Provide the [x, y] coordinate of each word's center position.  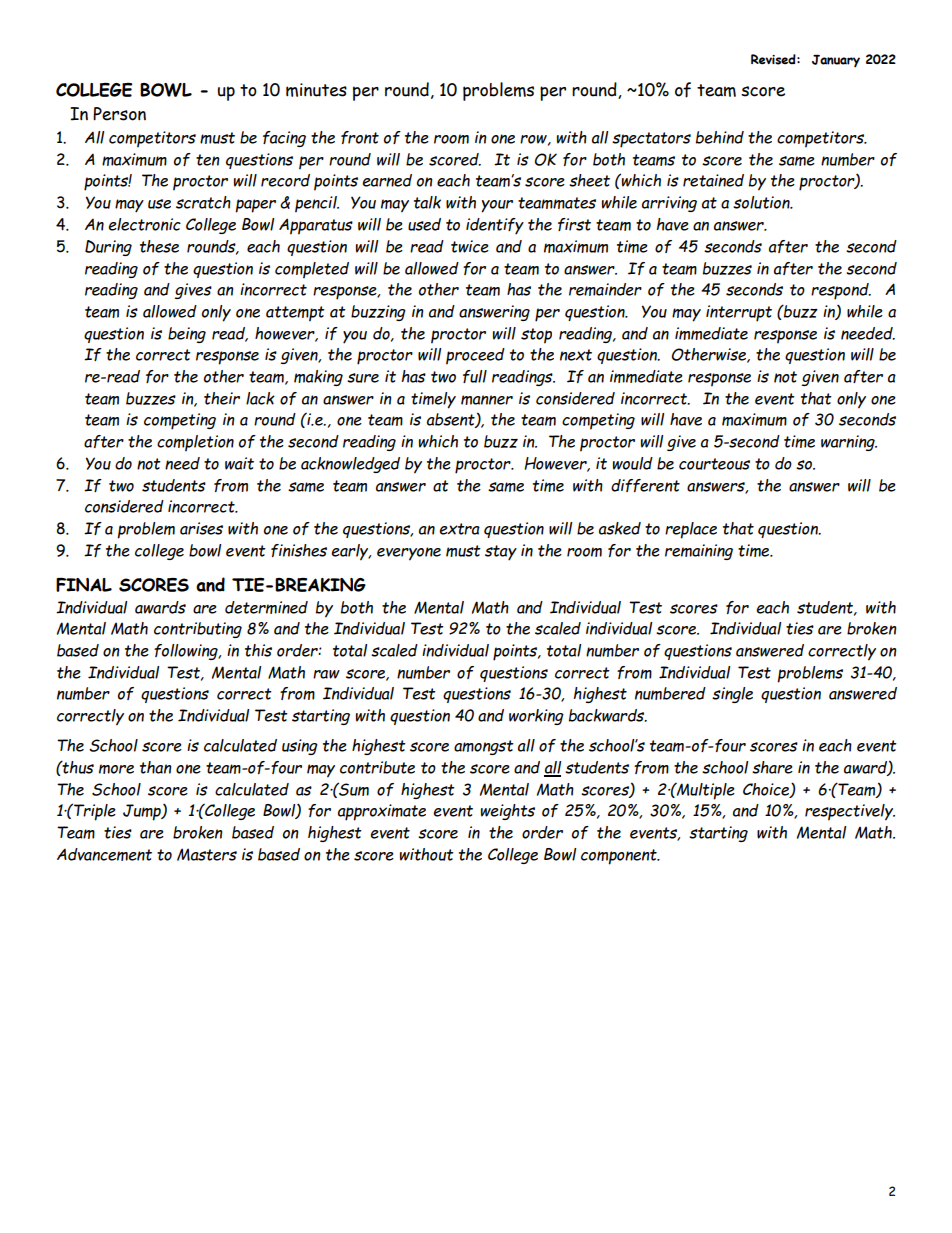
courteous [714, 464]
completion [195, 443]
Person [119, 114]
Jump [143, 812]
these [159, 246]
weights [508, 812]
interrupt [739, 313]
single [732, 695]
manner [487, 400]
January [836, 61]
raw [326, 674]
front [360, 137]
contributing [198, 630]
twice [470, 246]
